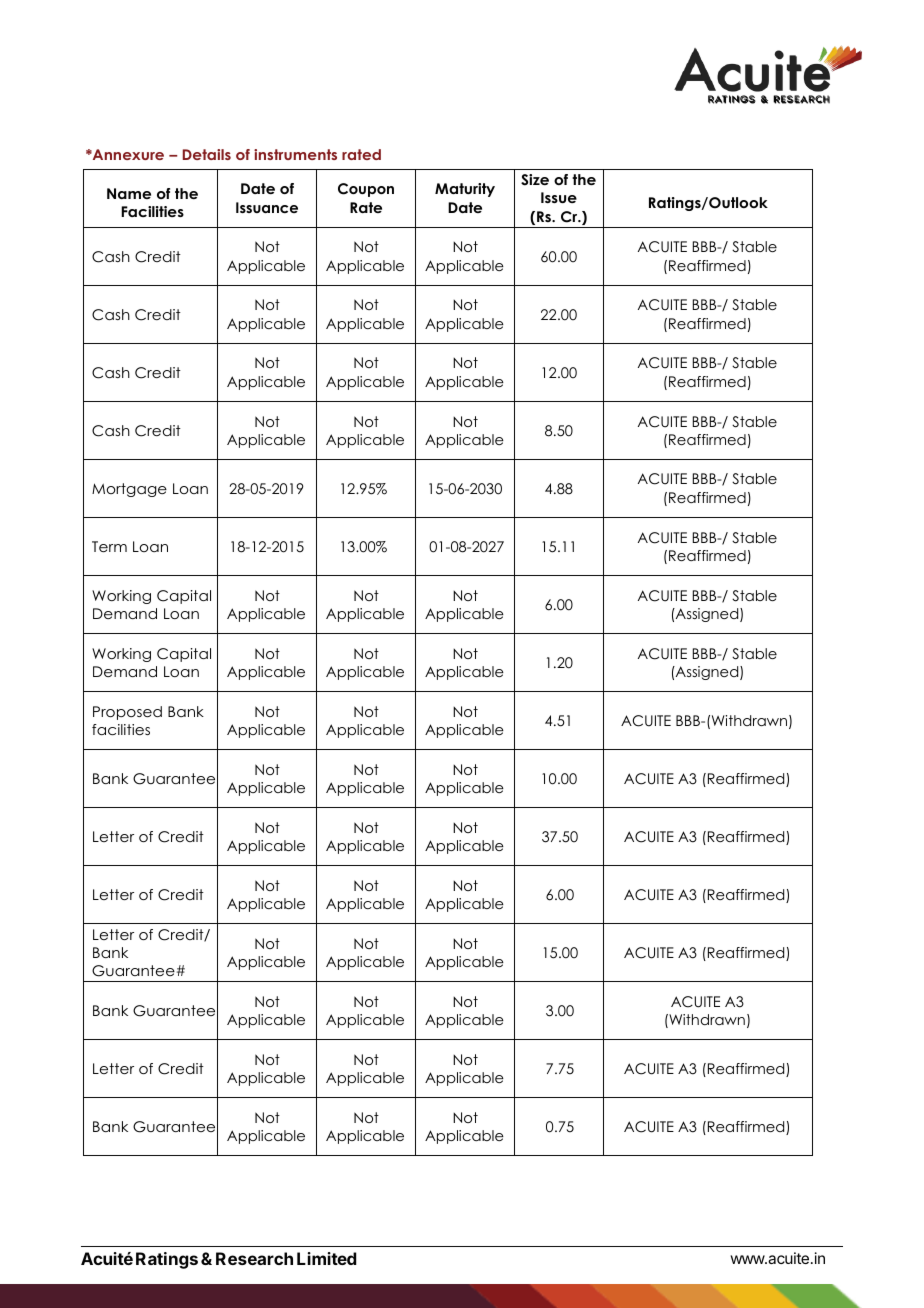 The height and width of the image is (1308, 924). What do you see at coordinates (535, 180) in the image?
I see `Size` at bounding box center [535, 180].
